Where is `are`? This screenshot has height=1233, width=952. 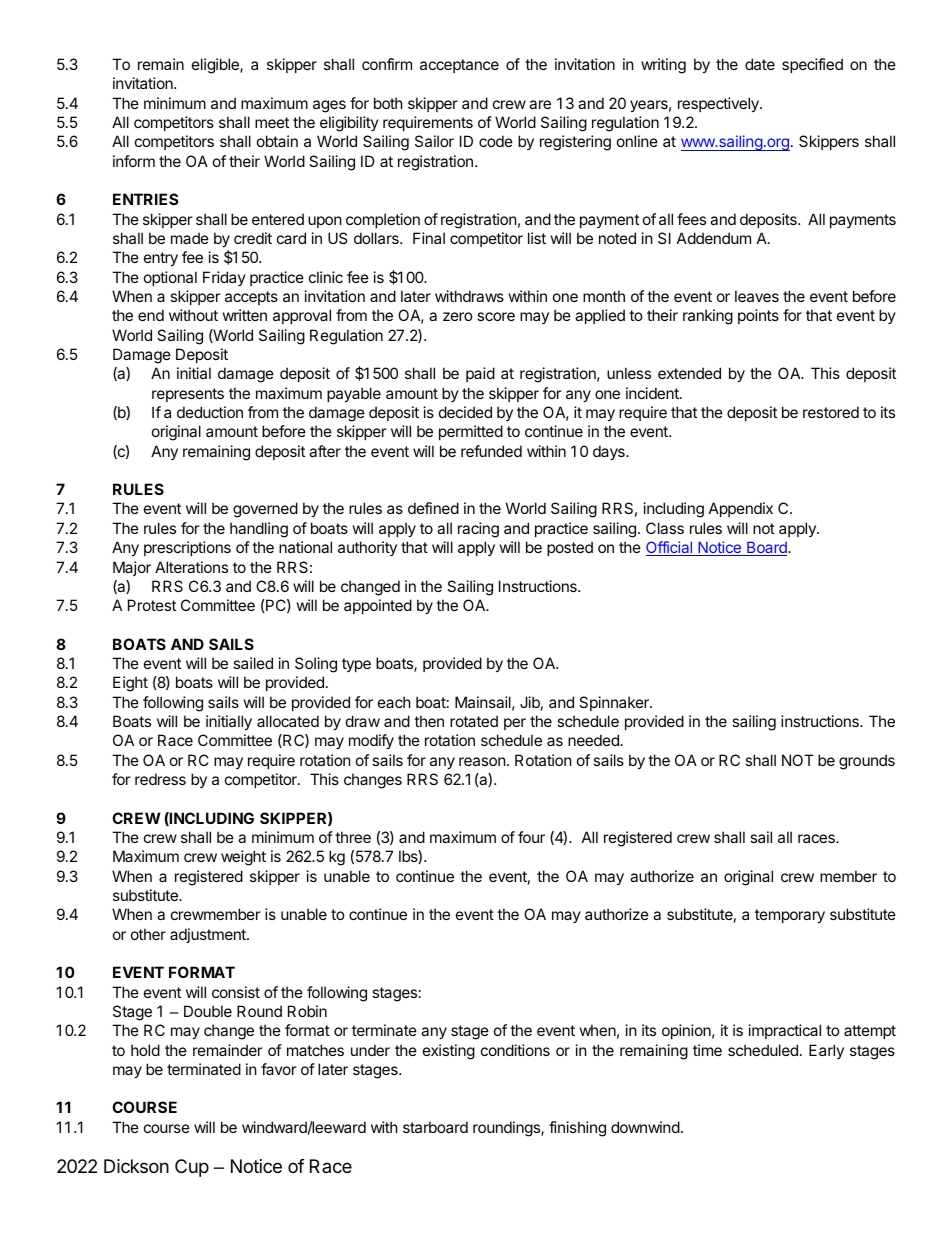 are is located at coordinates (540, 104).
